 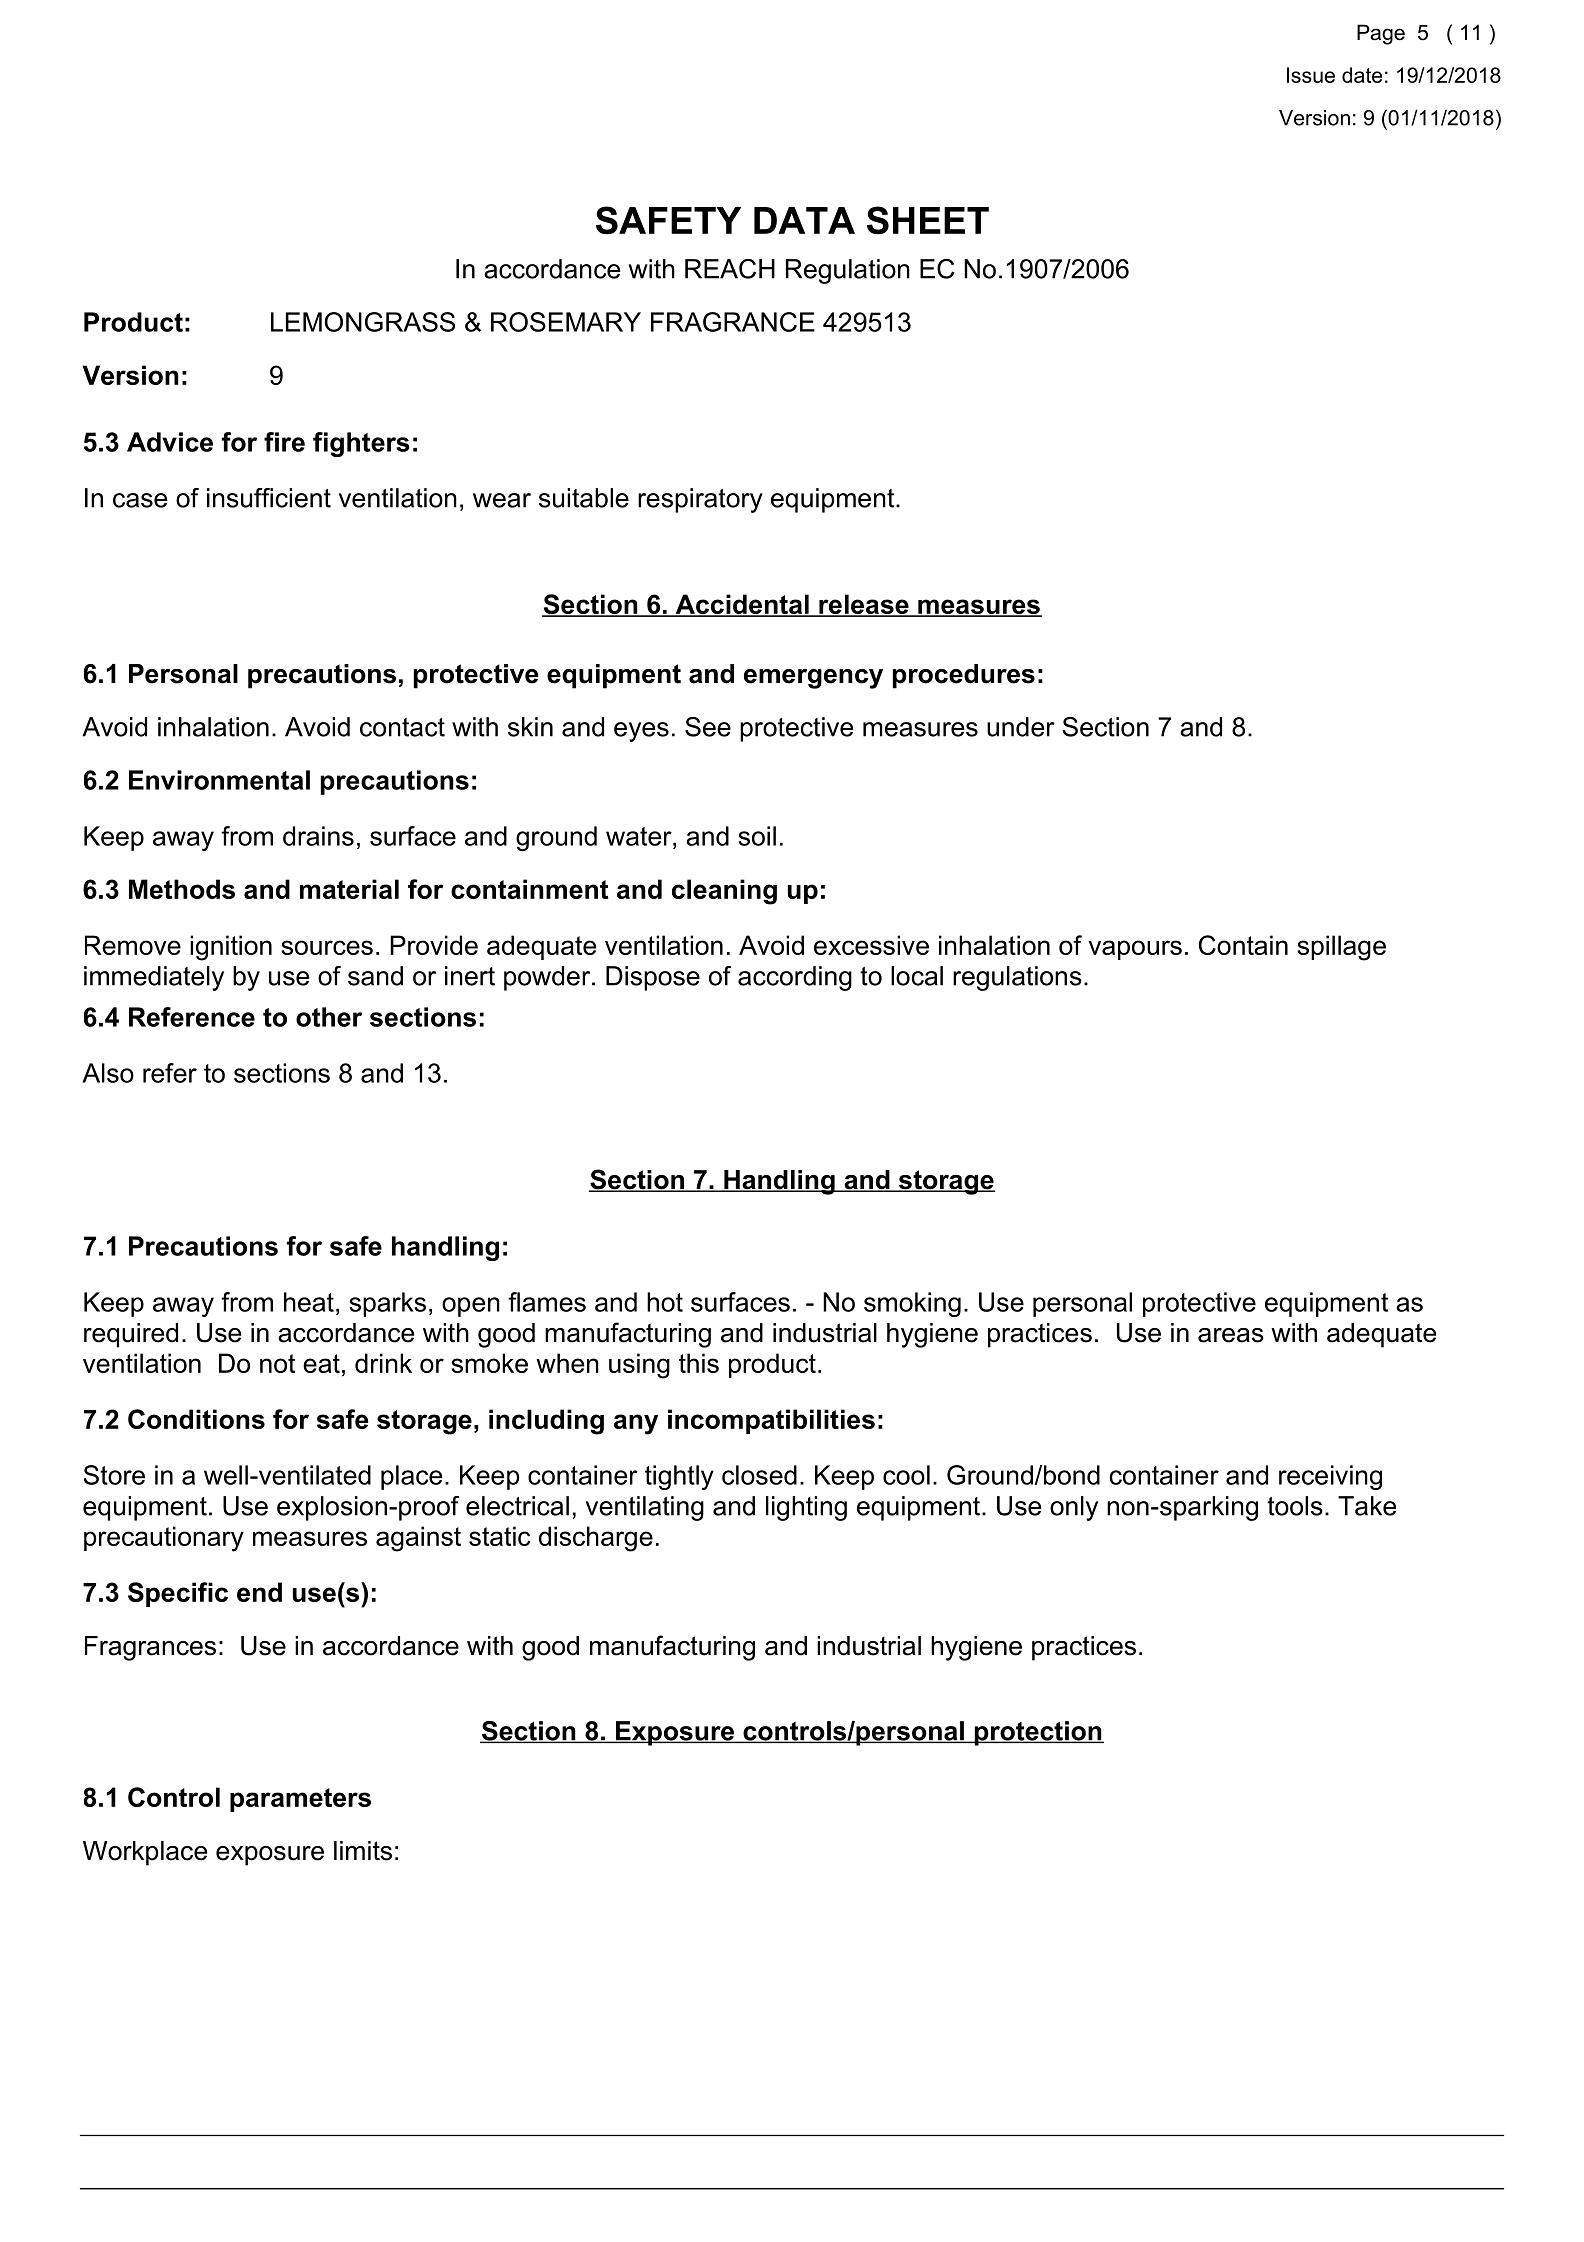 What do you see at coordinates (277, 1363) in the page?
I see `not` at bounding box center [277, 1363].
